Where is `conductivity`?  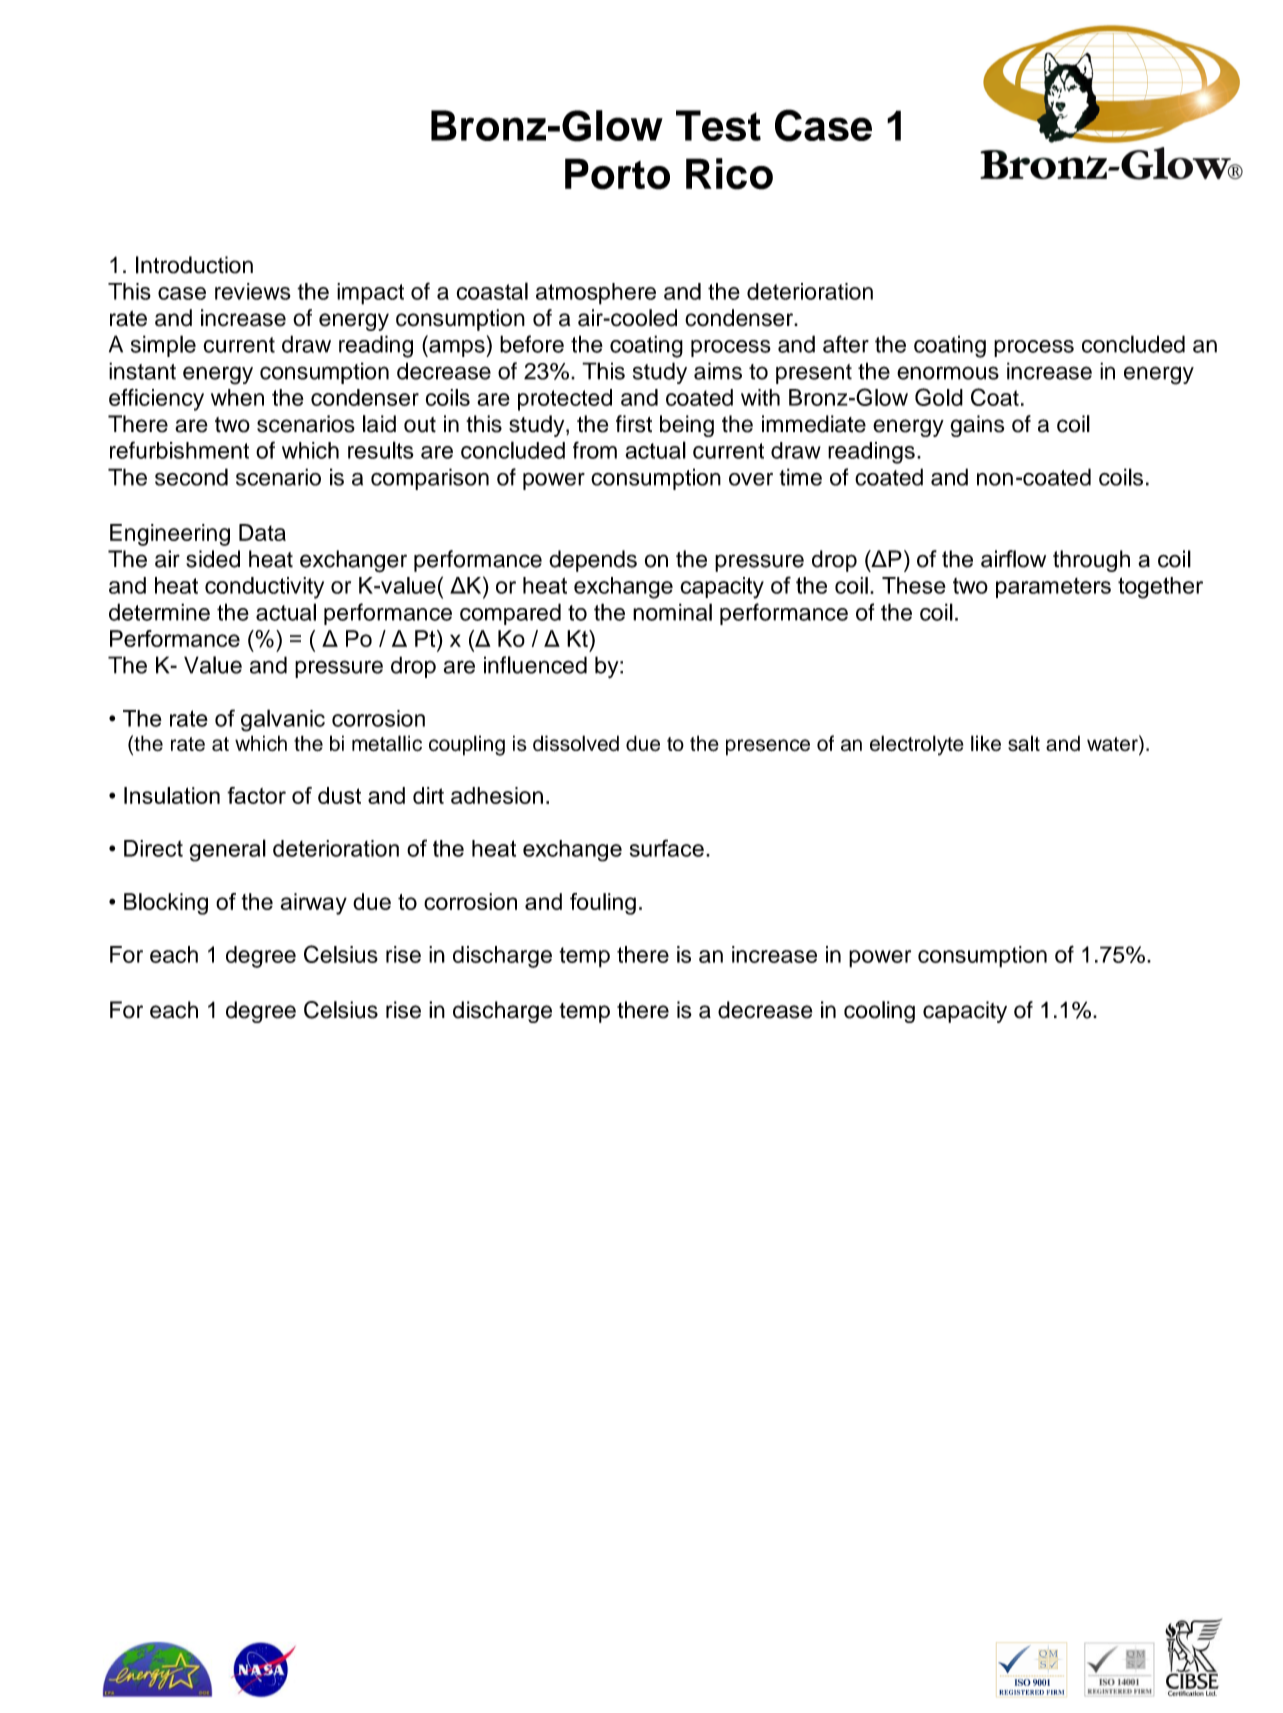
conductivity is located at coordinates (264, 588).
